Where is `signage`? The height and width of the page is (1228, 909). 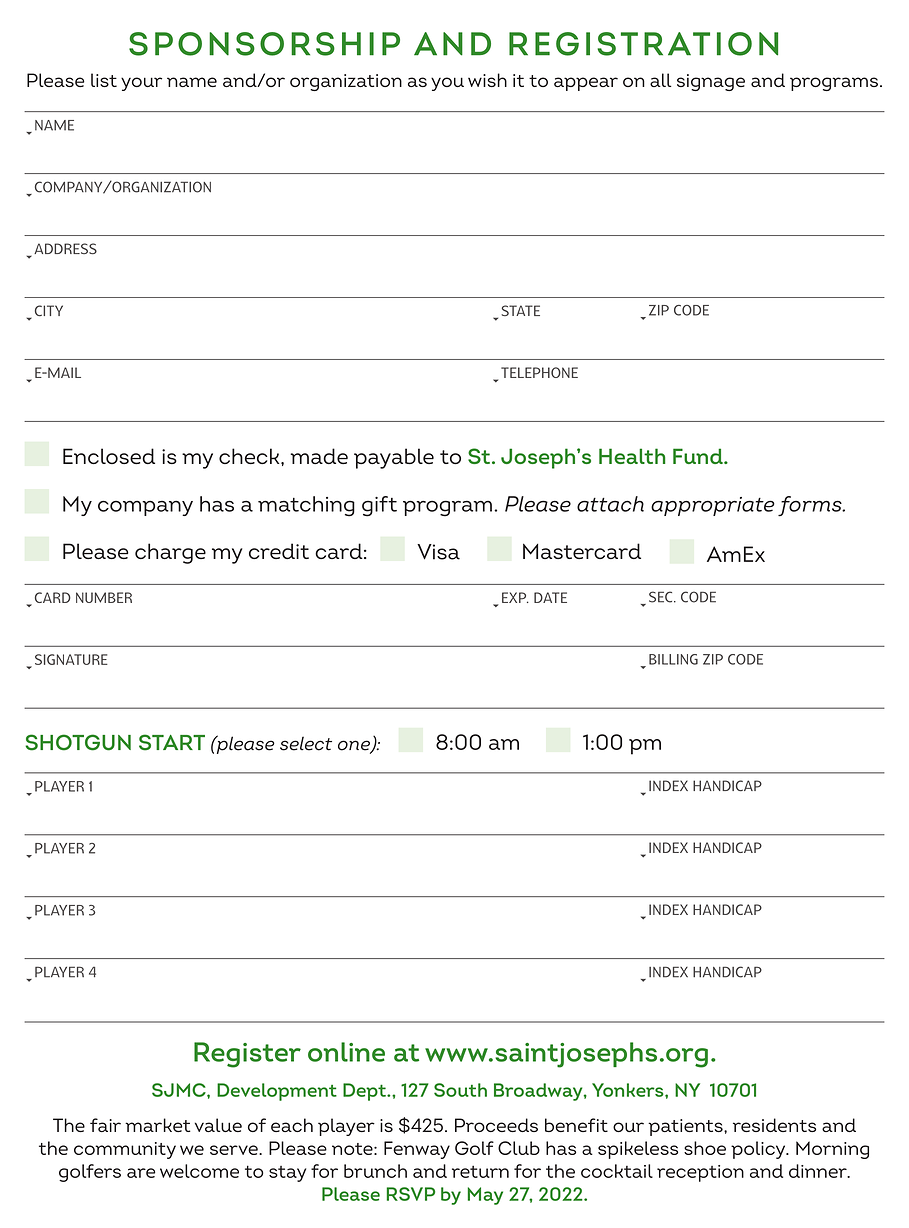
signage is located at coordinates (711, 82).
